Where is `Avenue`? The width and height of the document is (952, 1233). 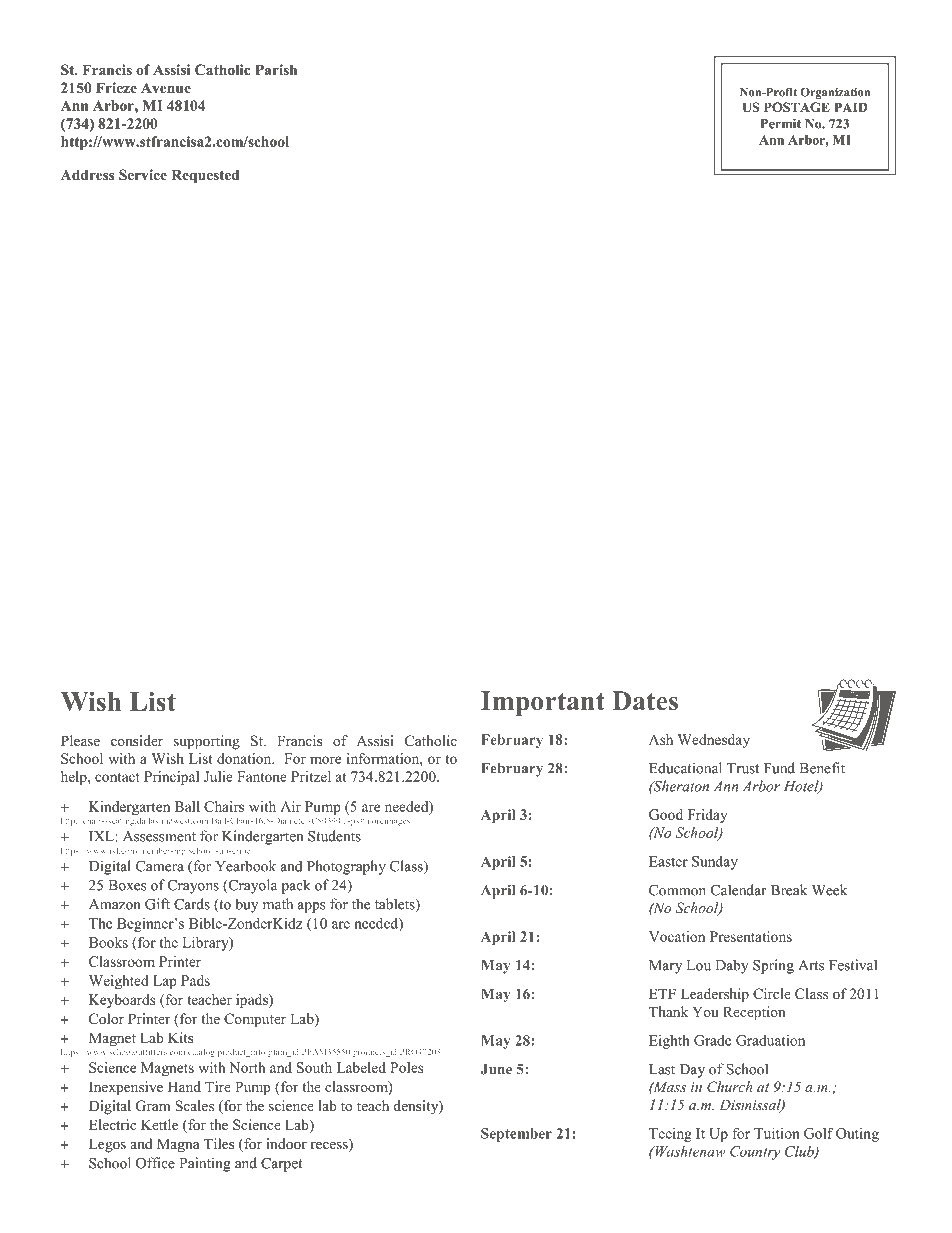 Avenue is located at coordinates (166, 88).
